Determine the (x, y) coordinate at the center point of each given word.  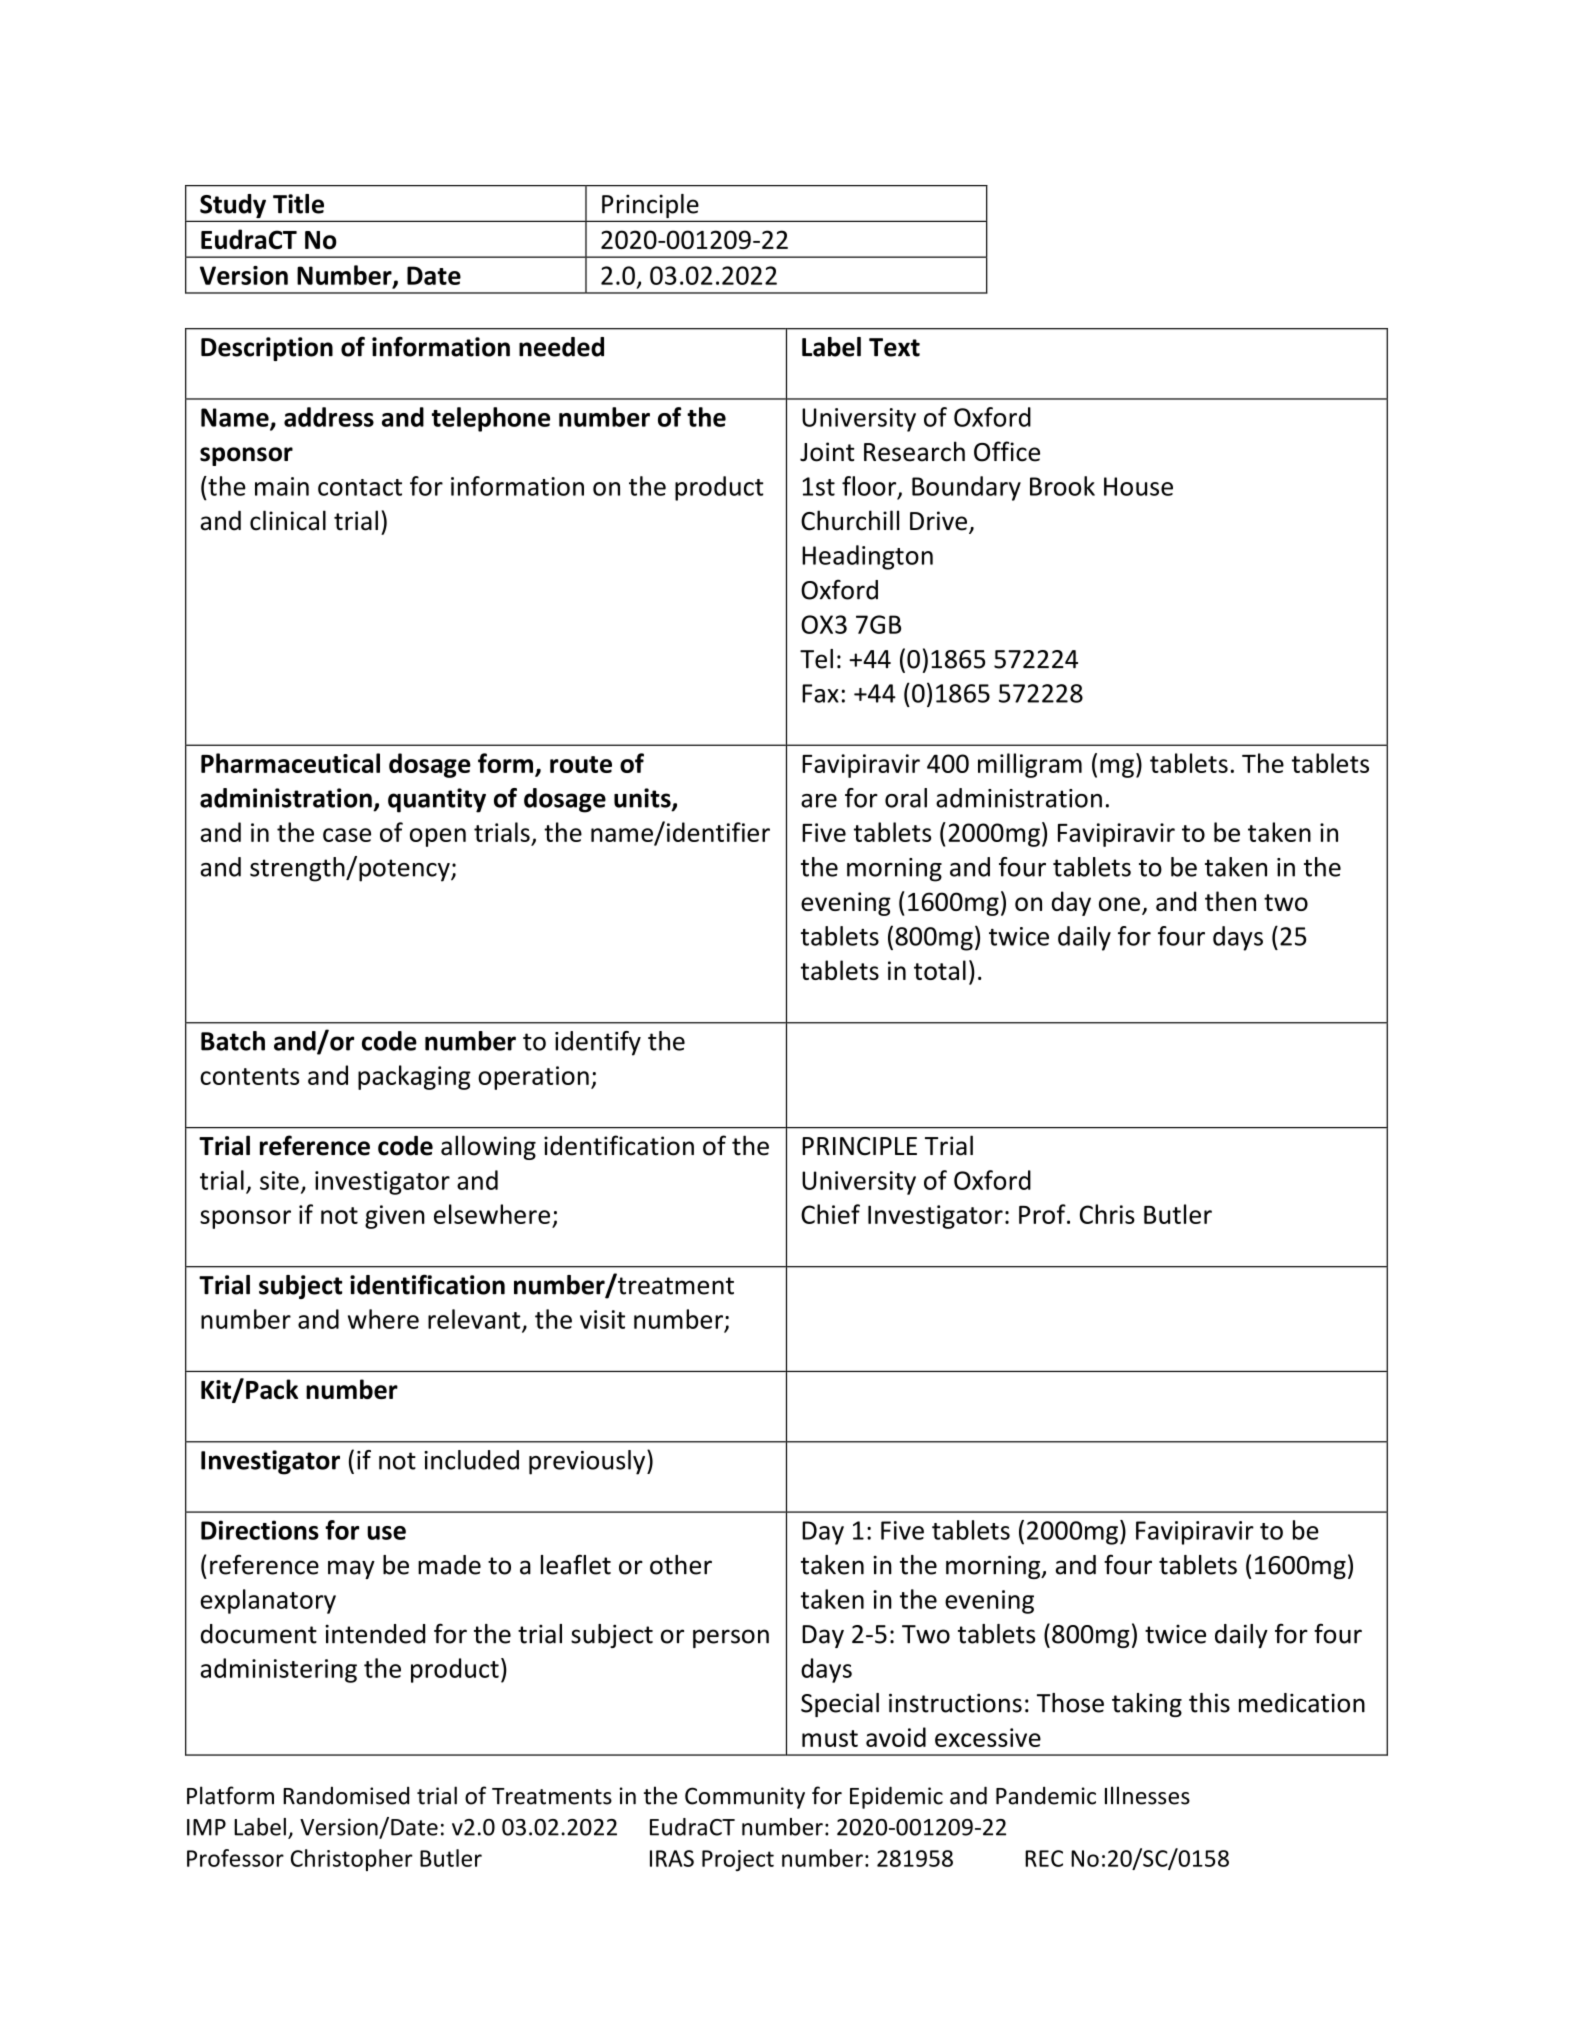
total (940, 970)
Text (894, 347)
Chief (830, 1214)
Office (1007, 451)
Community (745, 1798)
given (395, 1217)
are (819, 801)
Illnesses (1147, 1795)
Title (298, 204)
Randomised (346, 1795)
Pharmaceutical (290, 763)
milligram (1030, 765)
